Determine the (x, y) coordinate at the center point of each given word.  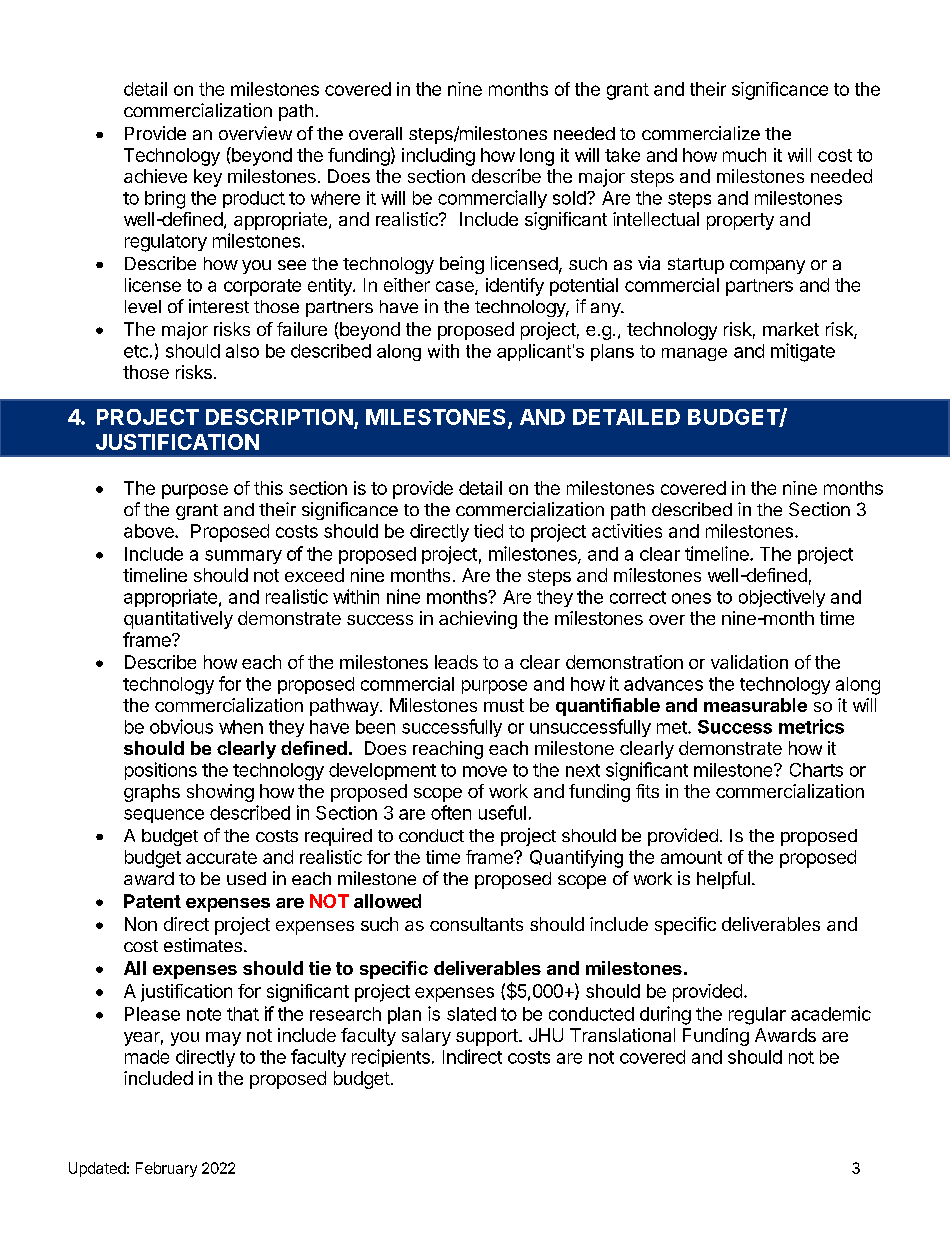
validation (749, 662)
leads (456, 662)
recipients (391, 1058)
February (166, 1169)
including (438, 157)
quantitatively (178, 620)
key (208, 178)
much (744, 155)
